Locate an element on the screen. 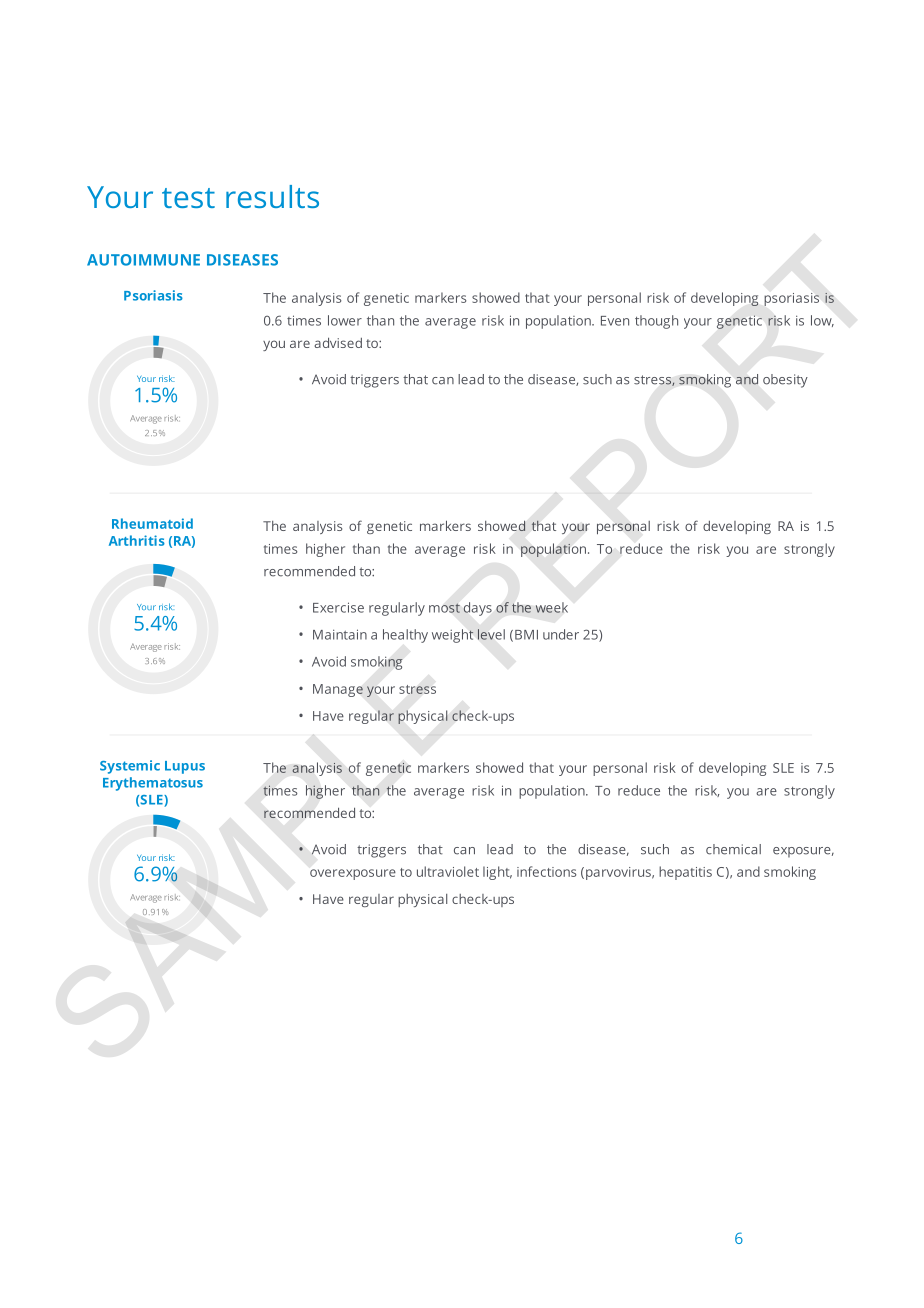 Image resolution: width=924 pixels, height=1308 pixels. though is located at coordinates (656, 322).
